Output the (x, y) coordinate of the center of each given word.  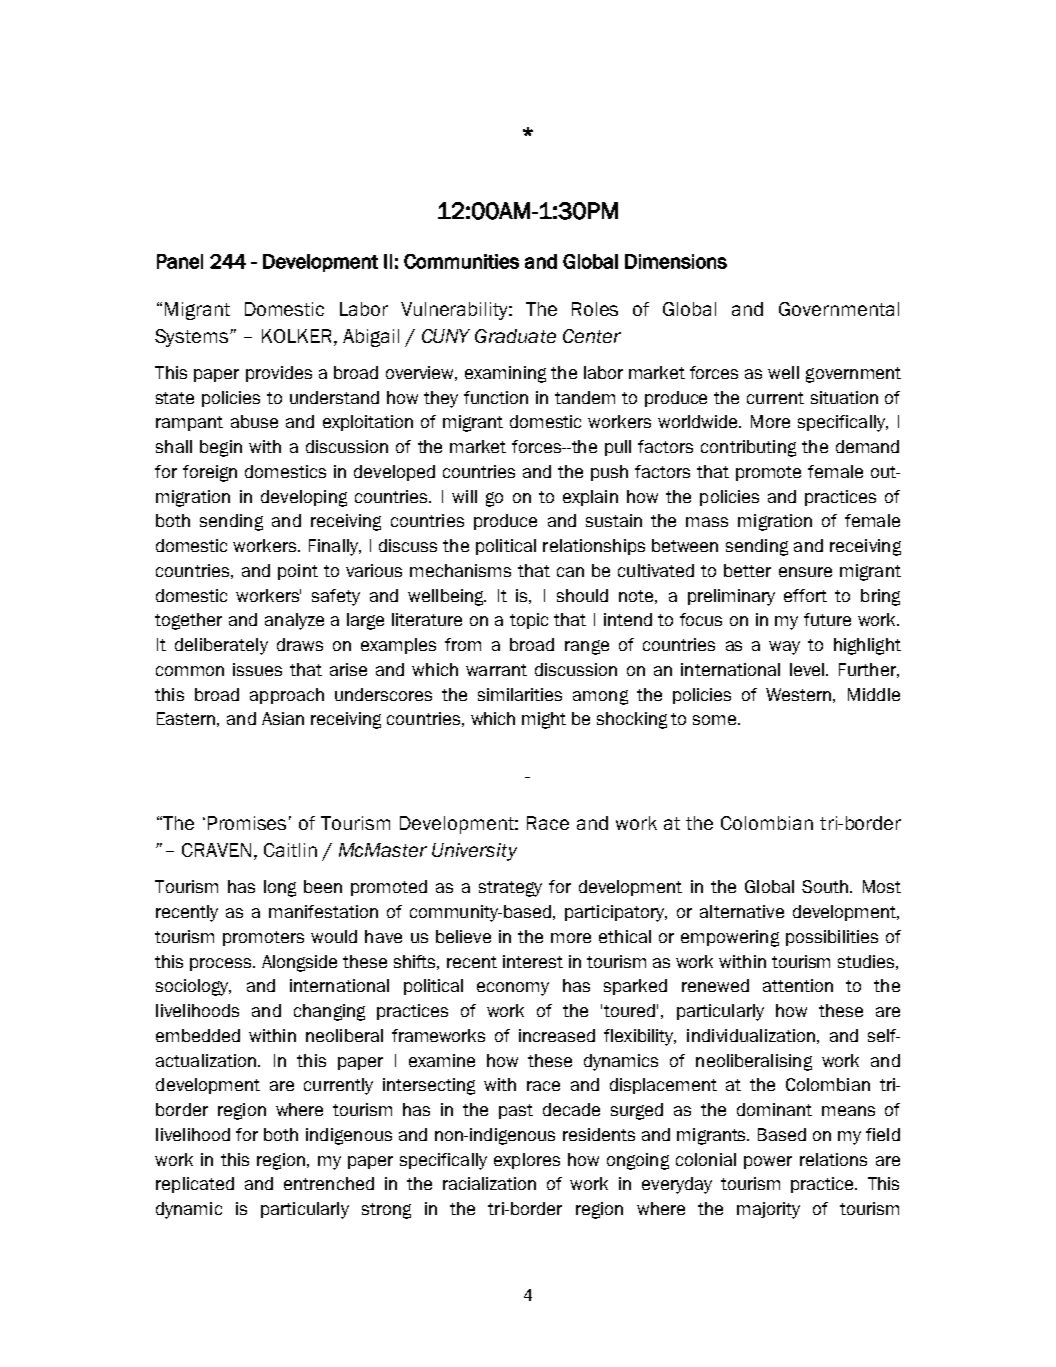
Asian (283, 718)
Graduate (515, 336)
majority (768, 1210)
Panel (180, 261)
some (716, 720)
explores (527, 1161)
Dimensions (676, 261)
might (544, 720)
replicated (195, 1185)
